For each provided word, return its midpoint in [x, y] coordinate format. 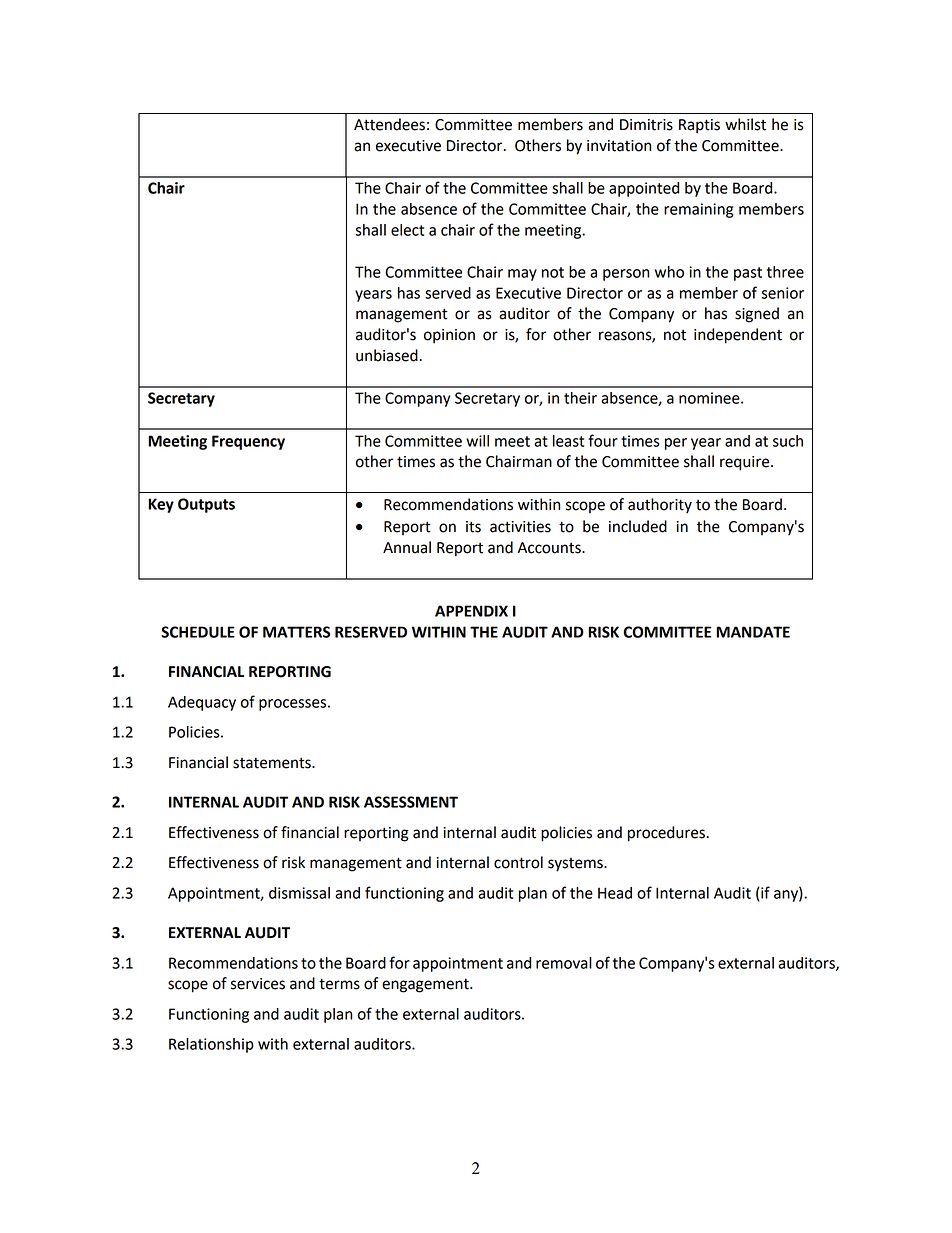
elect [407, 230]
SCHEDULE [198, 632]
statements [273, 763]
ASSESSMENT [411, 802]
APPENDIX [471, 611]
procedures [667, 834]
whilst [745, 124]
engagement [426, 985]
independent [738, 336]
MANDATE [753, 632]
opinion [449, 336]
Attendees [389, 124]
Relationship [211, 1045]
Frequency [248, 442]
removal [564, 963]
